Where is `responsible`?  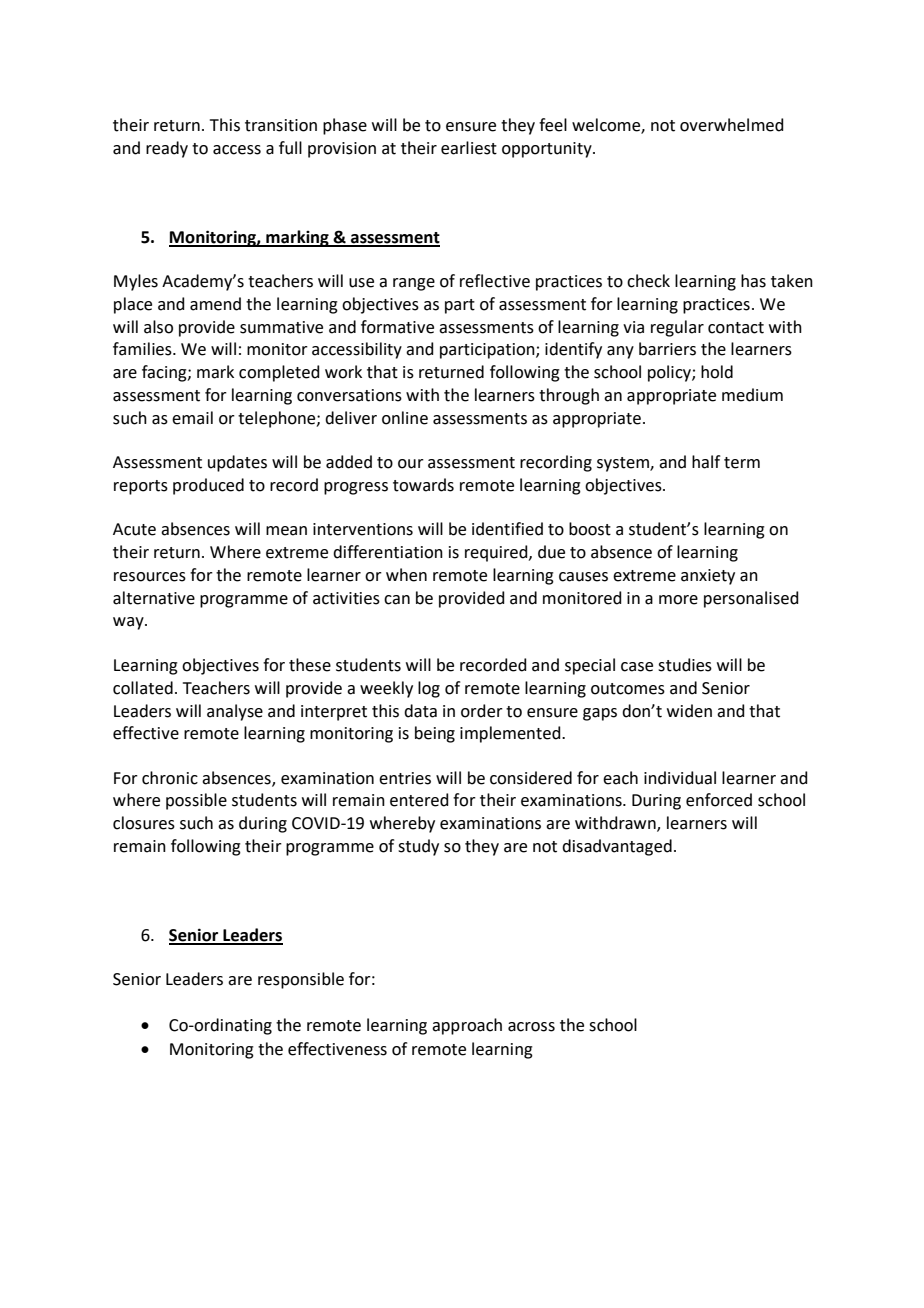 responsible is located at coordinates (301, 980).
